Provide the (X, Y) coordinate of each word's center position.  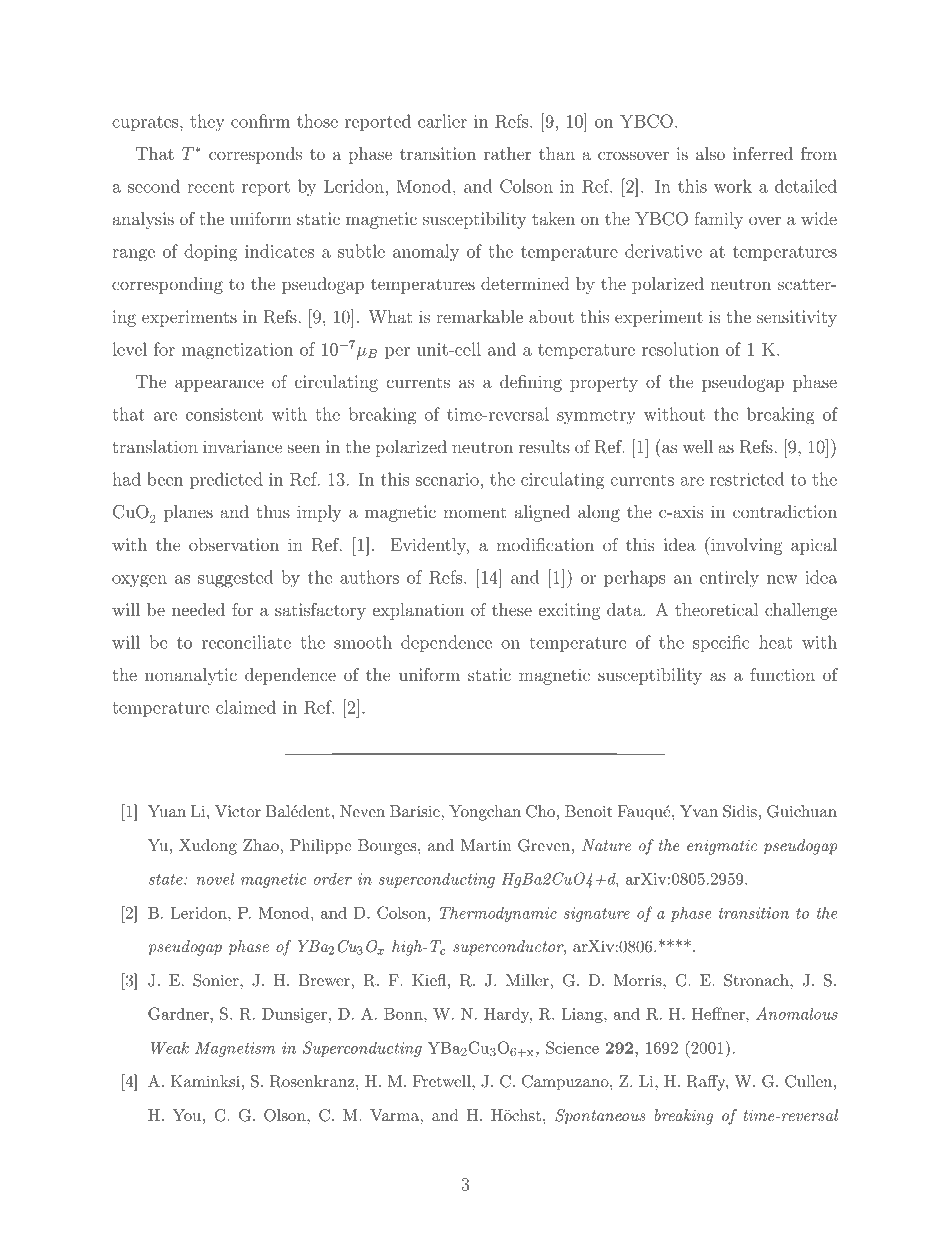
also (710, 153)
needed (198, 609)
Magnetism (235, 1049)
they (207, 123)
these (512, 609)
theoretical (717, 609)
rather (507, 153)
